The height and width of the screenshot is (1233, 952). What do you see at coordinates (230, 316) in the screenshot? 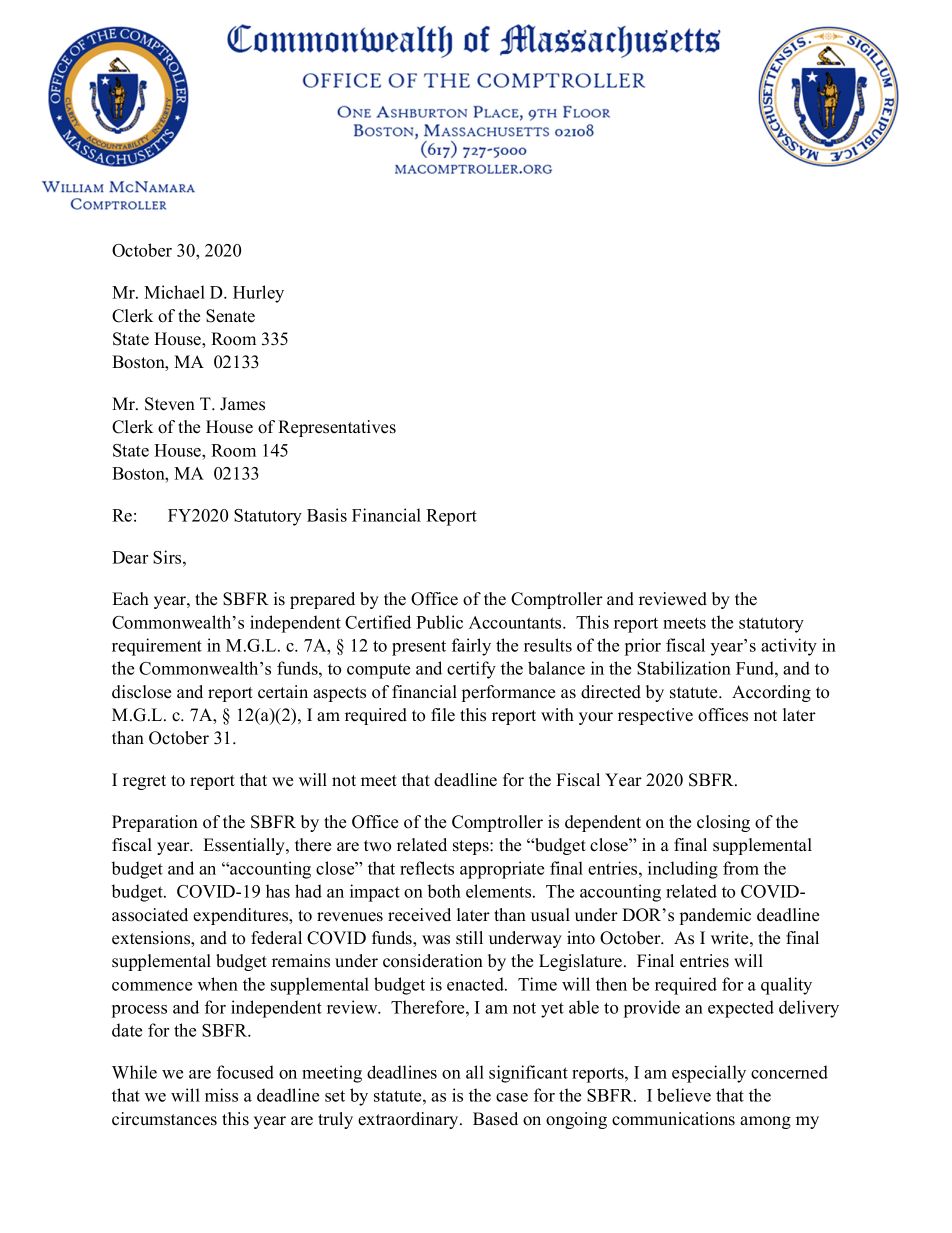
I see `Senate` at bounding box center [230, 316].
